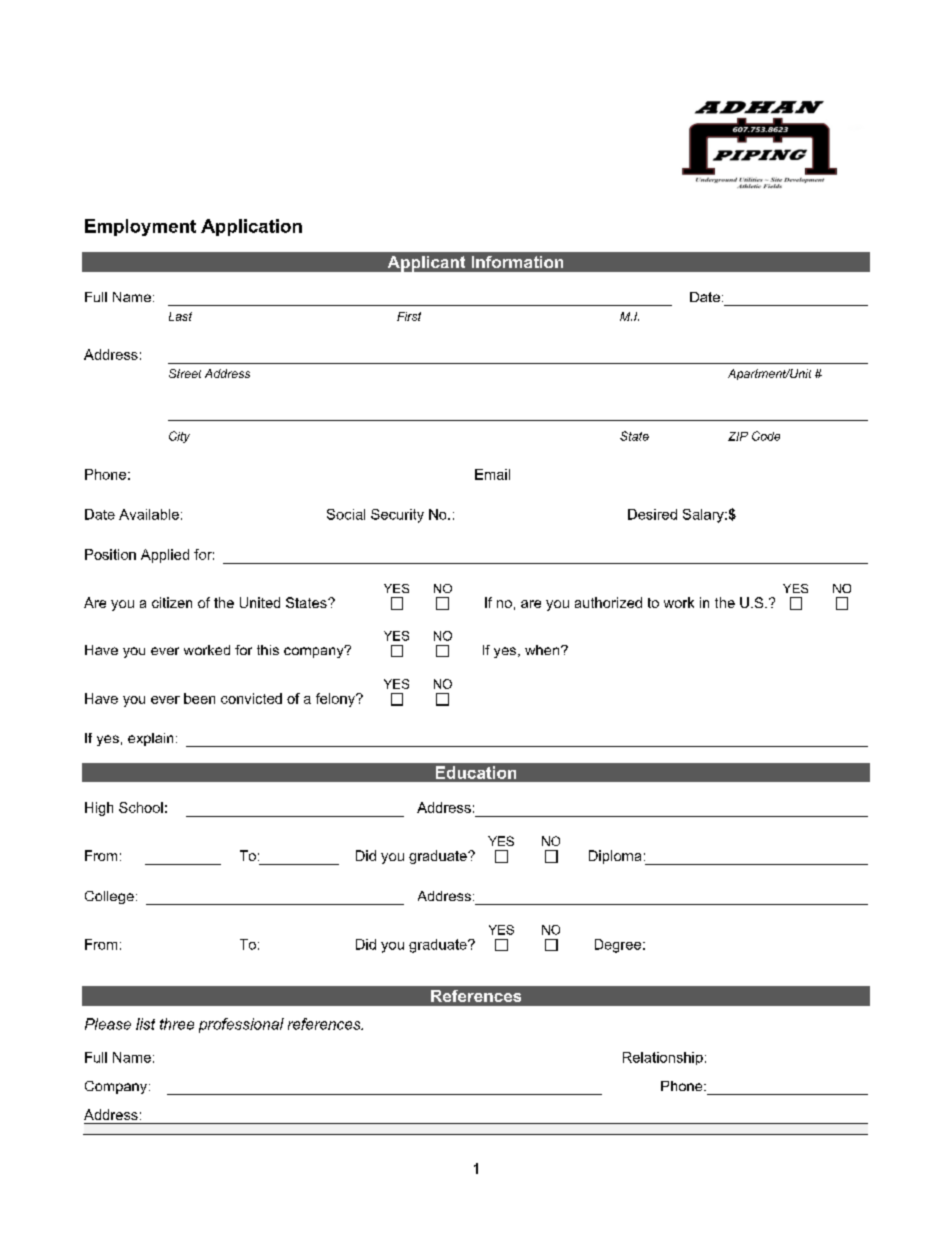 The width and height of the page is (952, 1233). Describe the element at coordinates (615, 857) in the page. I see `Diploma` at that location.
